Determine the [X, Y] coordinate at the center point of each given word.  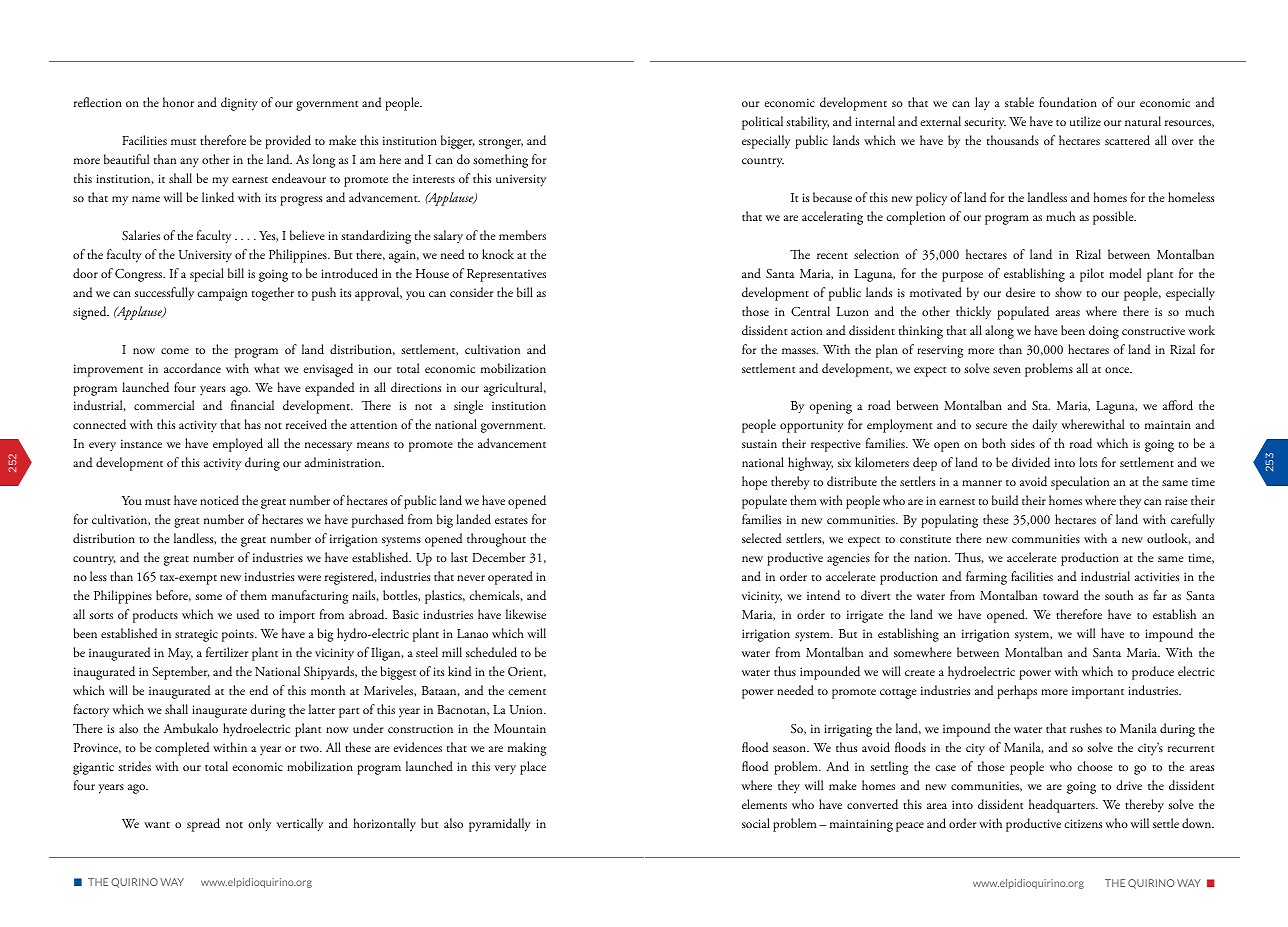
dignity [239, 104]
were [309, 578]
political [762, 123]
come [175, 351]
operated [510, 578]
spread [203, 825]
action [806, 330]
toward [1061, 595]
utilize [1085, 121]
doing [1104, 332]
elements [764, 804]
